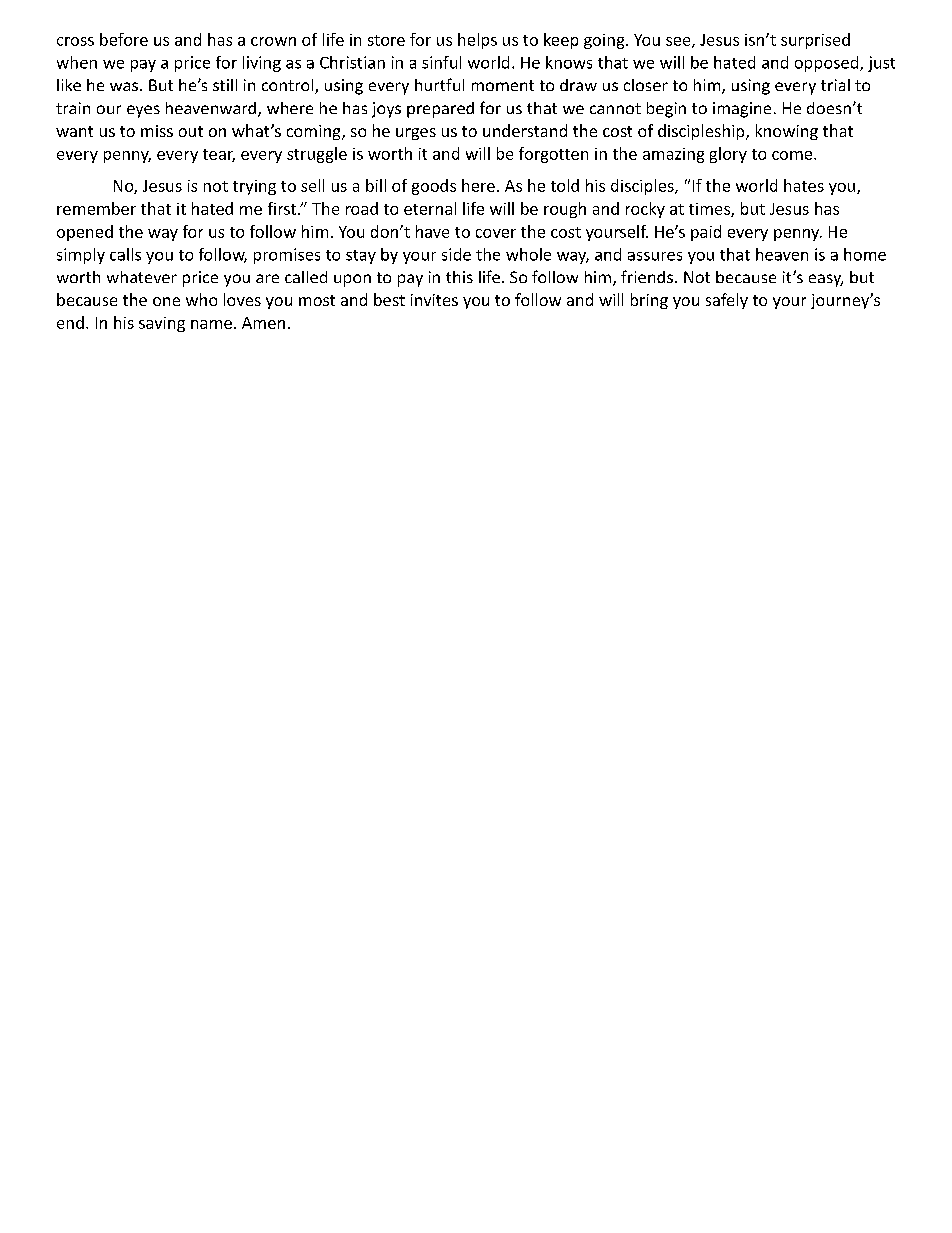  I want to click on side, so click(456, 254).
